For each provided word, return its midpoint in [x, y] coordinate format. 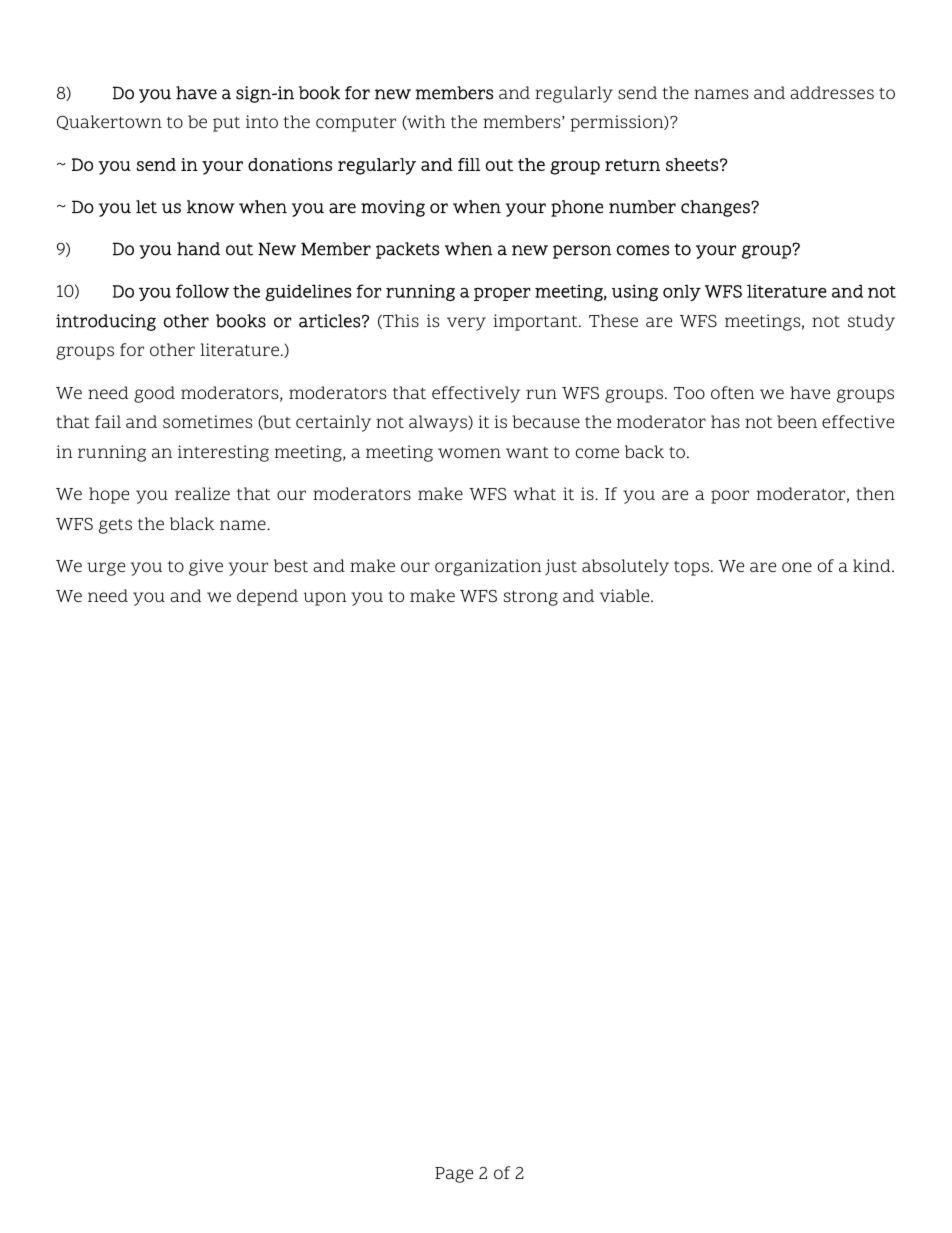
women [469, 453]
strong [531, 598]
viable [626, 595]
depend [267, 597]
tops [693, 568]
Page [454, 1175]
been [797, 421]
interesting [223, 453]
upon [325, 599]
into [262, 121]
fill [469, 164]
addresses [832, 92]
